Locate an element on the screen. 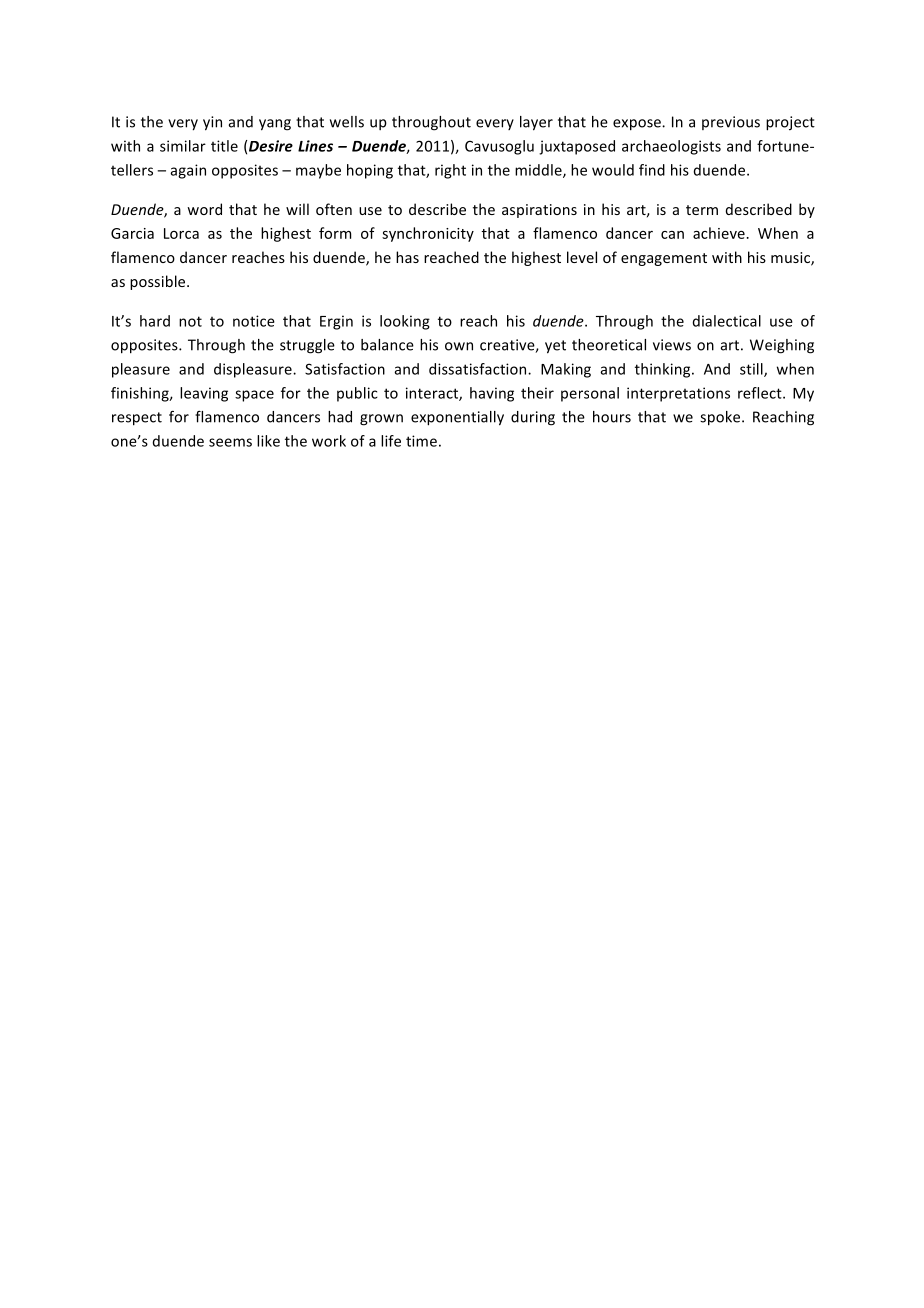  previous is located at coordinates (731, 123).
